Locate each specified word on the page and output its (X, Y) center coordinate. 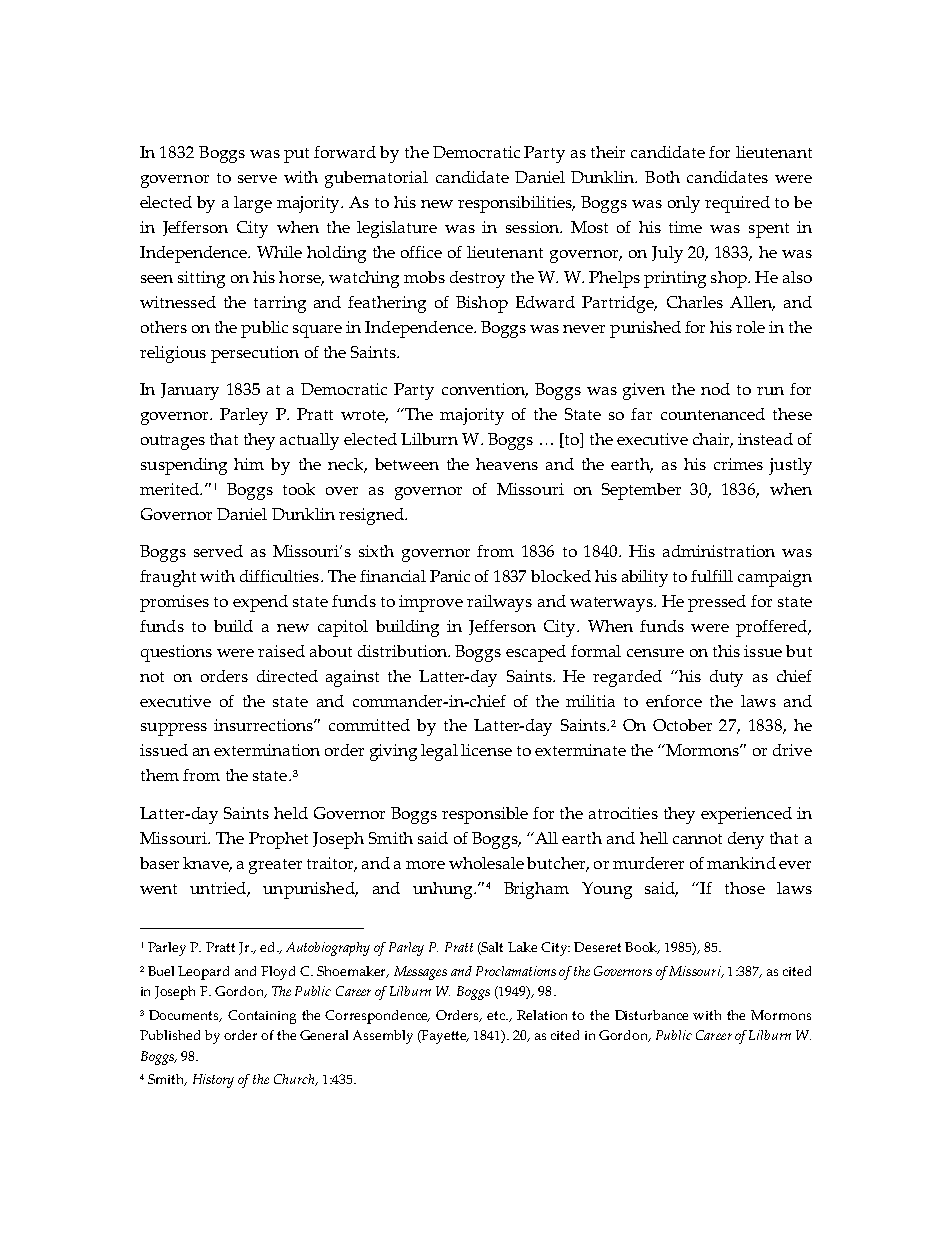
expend (260, 603)
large (253, 204)
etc (497, 1015)
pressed (717, 603)
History (213, 1081)
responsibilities (516, 204)
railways (499, 603)
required (737, 204)
